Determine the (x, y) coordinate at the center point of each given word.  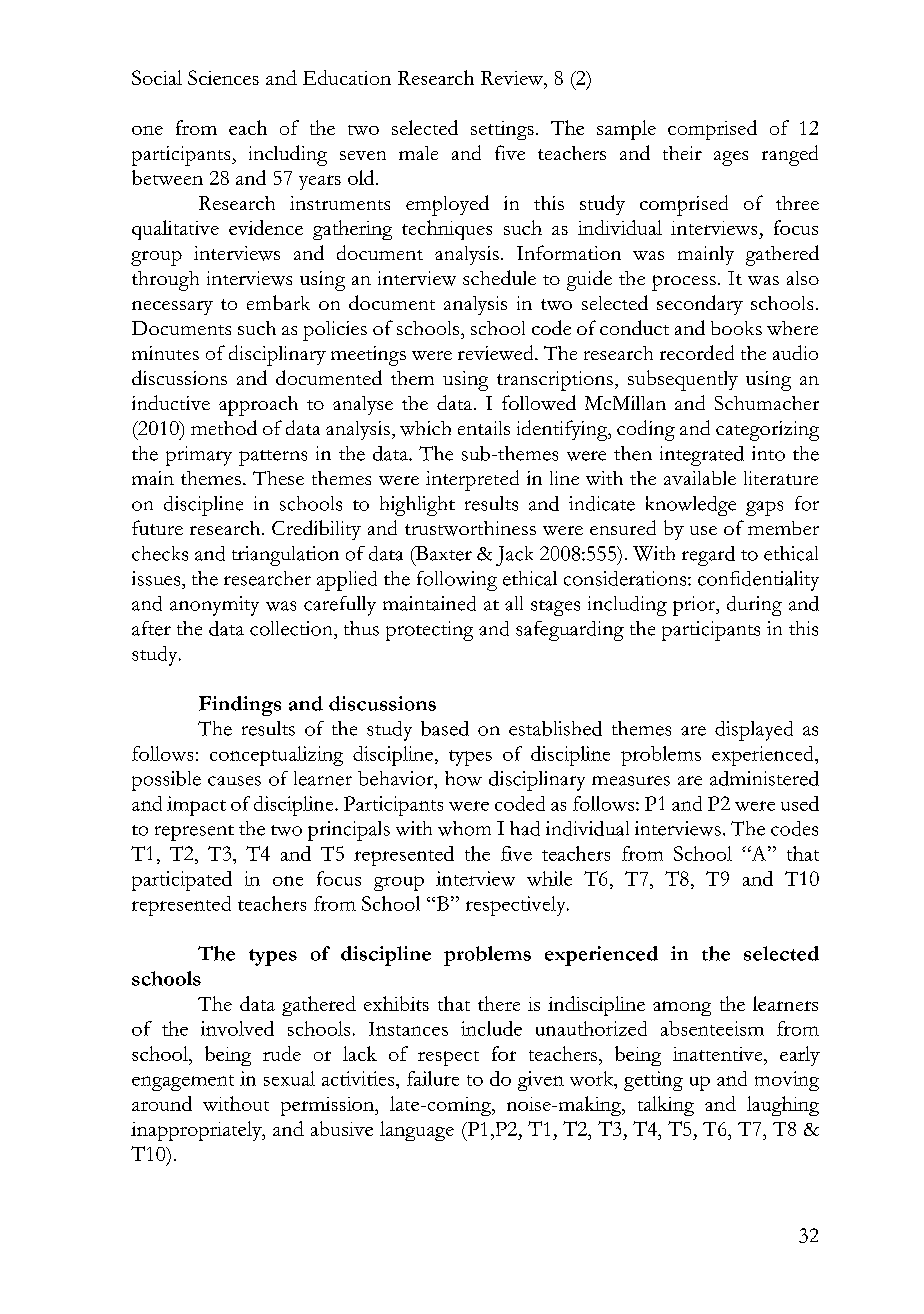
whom (464, 828)
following (457, 581)
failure (433, 1078)
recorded (697, 352)
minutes (165, 353)
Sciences (223, 77)
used (800, 803)
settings (502, 130)
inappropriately (197, 1131)
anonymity (214, 606)
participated (182, 881)
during (754, 606)
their (682, 153)
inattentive (719, 1054)
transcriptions (555, 381)
